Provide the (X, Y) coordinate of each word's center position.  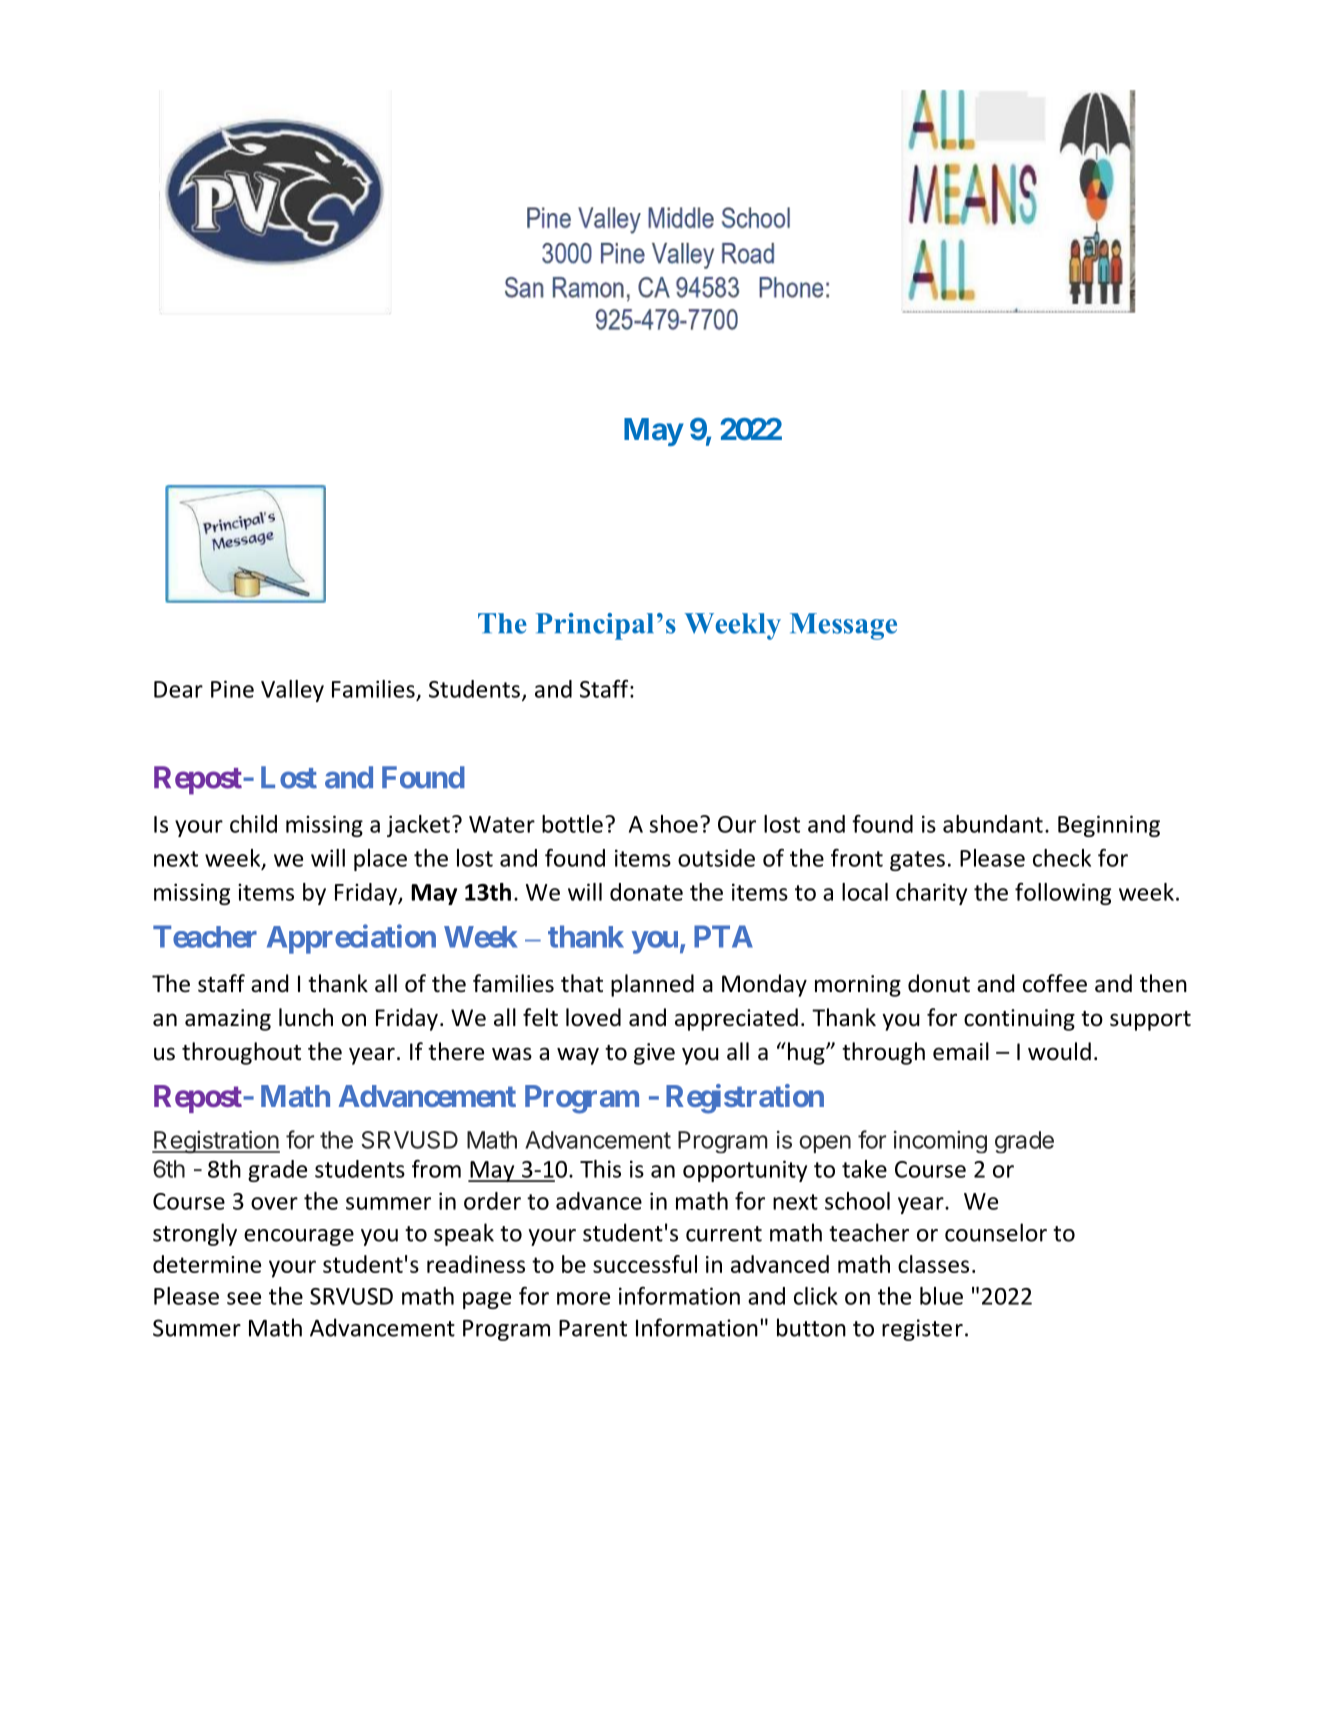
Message (843, 626)
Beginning (1109, 826)
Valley (292, 691)
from (436, 1169)
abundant (993, 824)
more (583, 1298)
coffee (1055, 983)
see (244, 1298)
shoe (674, 824)
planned (652, 985)
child (253, 824)
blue (941, 1296)
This (600, 1169)
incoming (940, 1142)
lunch (306, 1017)
